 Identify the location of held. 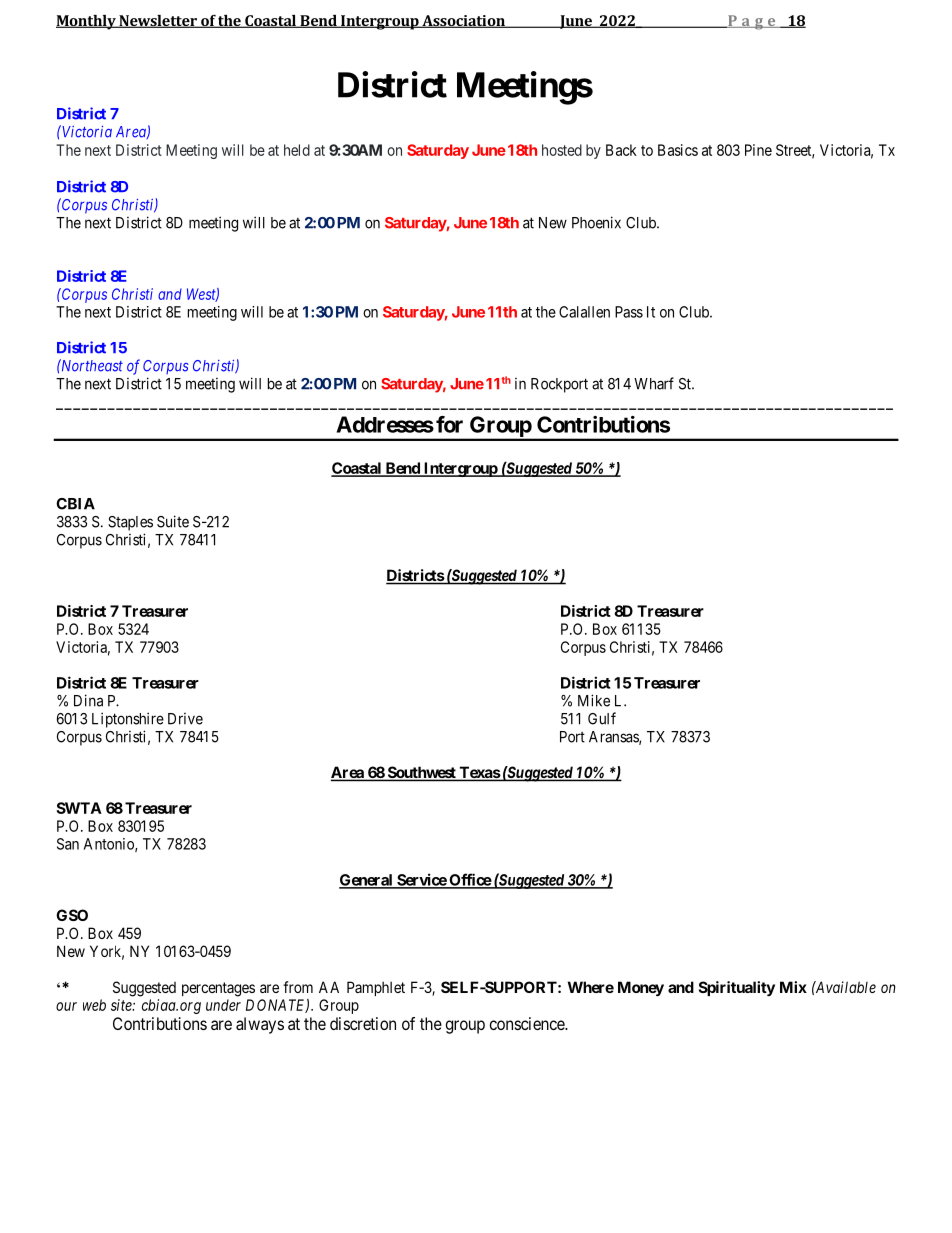
(297, 150).
